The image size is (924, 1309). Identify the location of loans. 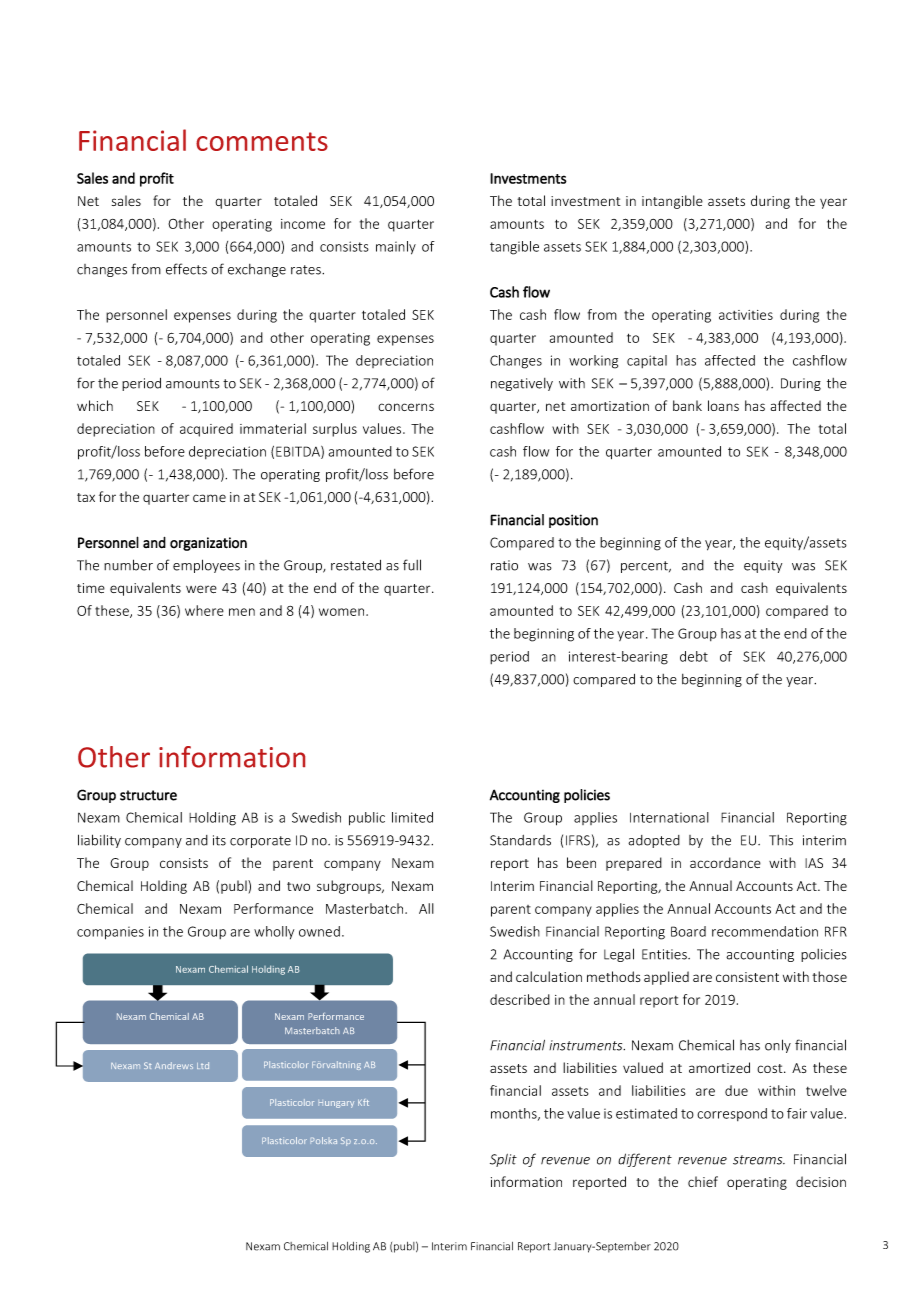
(723, 405).
